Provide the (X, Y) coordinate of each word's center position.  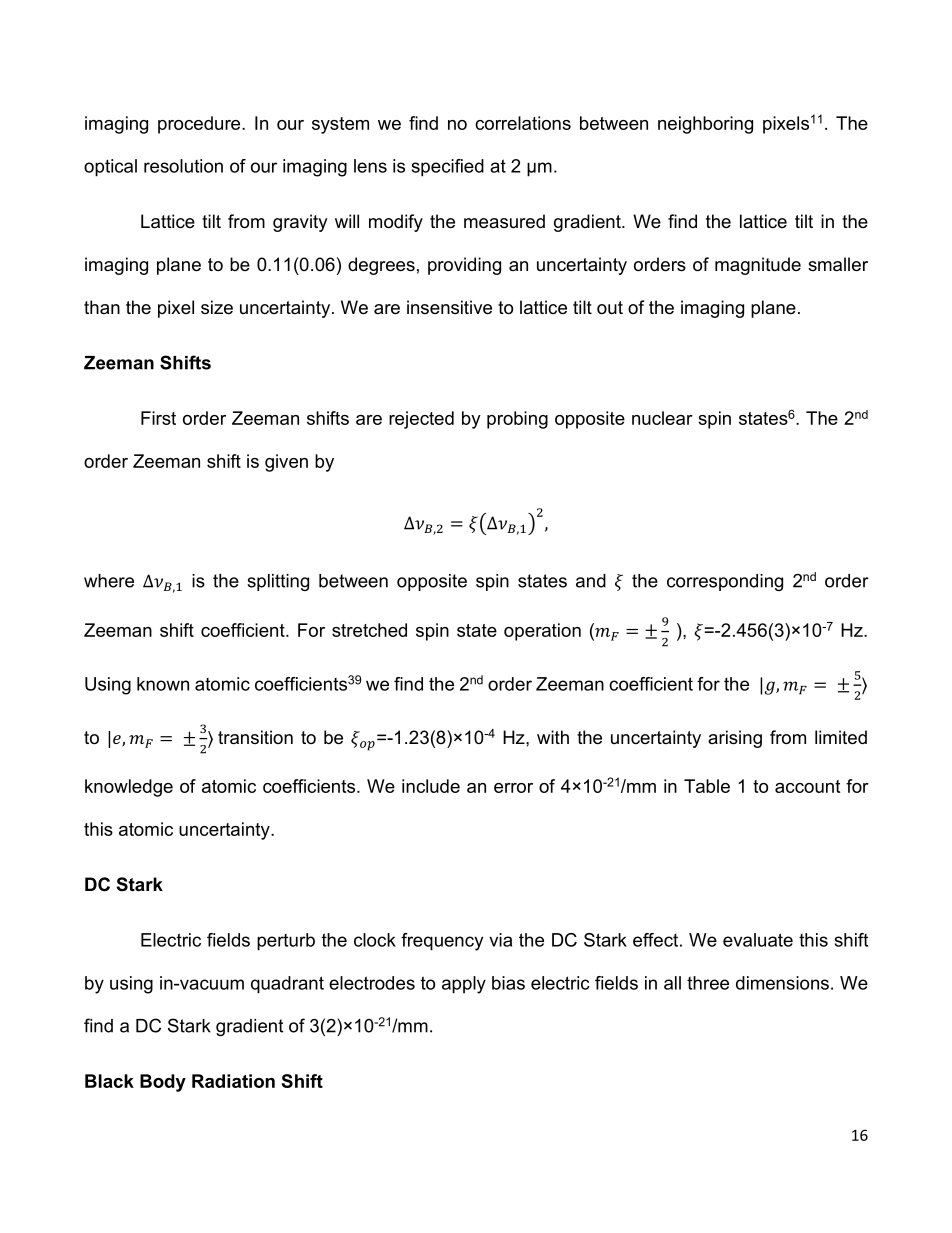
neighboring (705, 125)
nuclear (662, 418)
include (431, 786)
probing (517, 420)
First (158, 418)
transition (255, 737)
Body (163, 1083)
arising (735, 739)
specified (448, 168)
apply (464, 985)
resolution (183, 166)
